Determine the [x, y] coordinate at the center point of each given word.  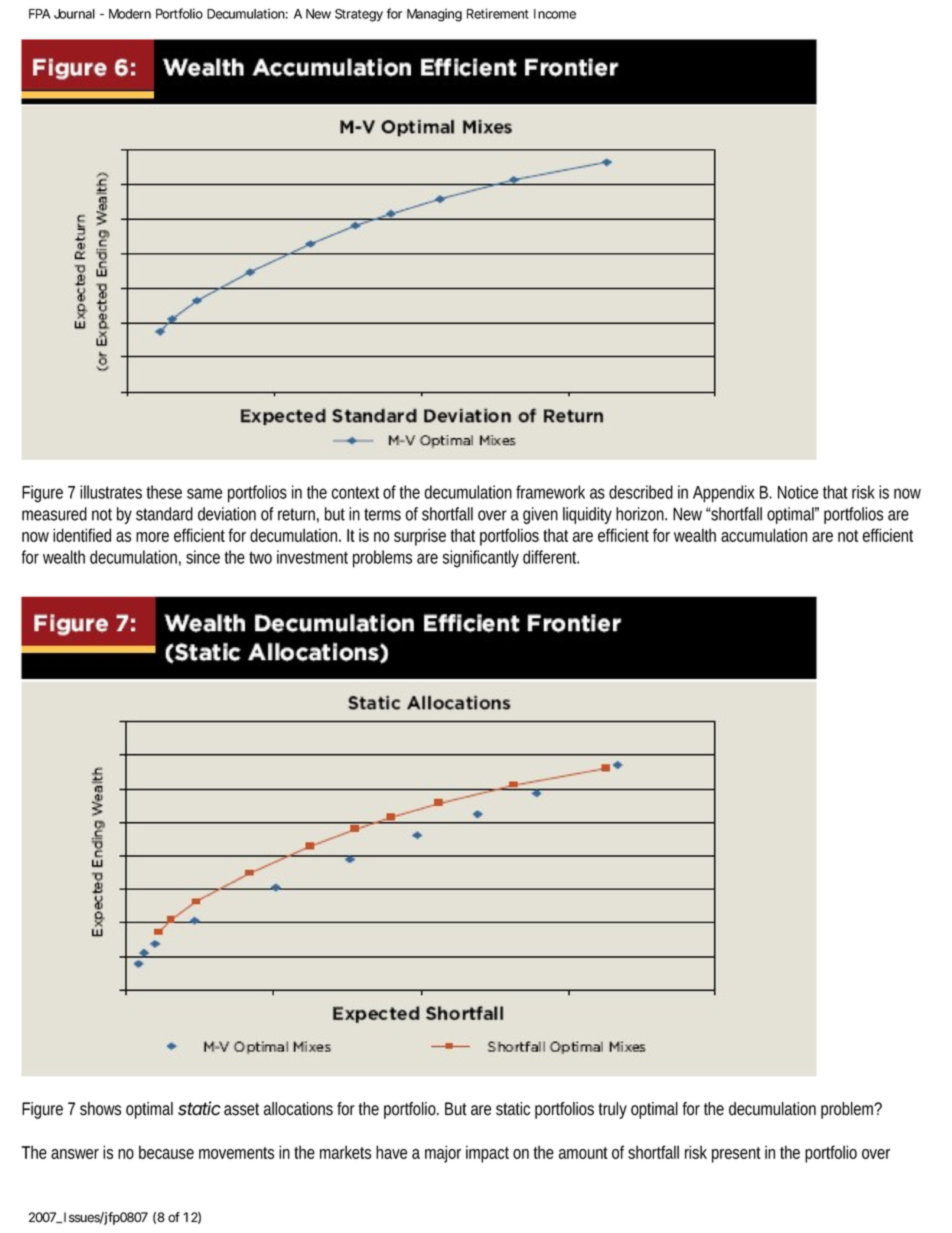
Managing [434, 15]
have [391, 1152]
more [152, 537]
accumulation [764, 535]
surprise [420, 537]
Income [555, 14]
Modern [130, 14]
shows [100, 1109]
